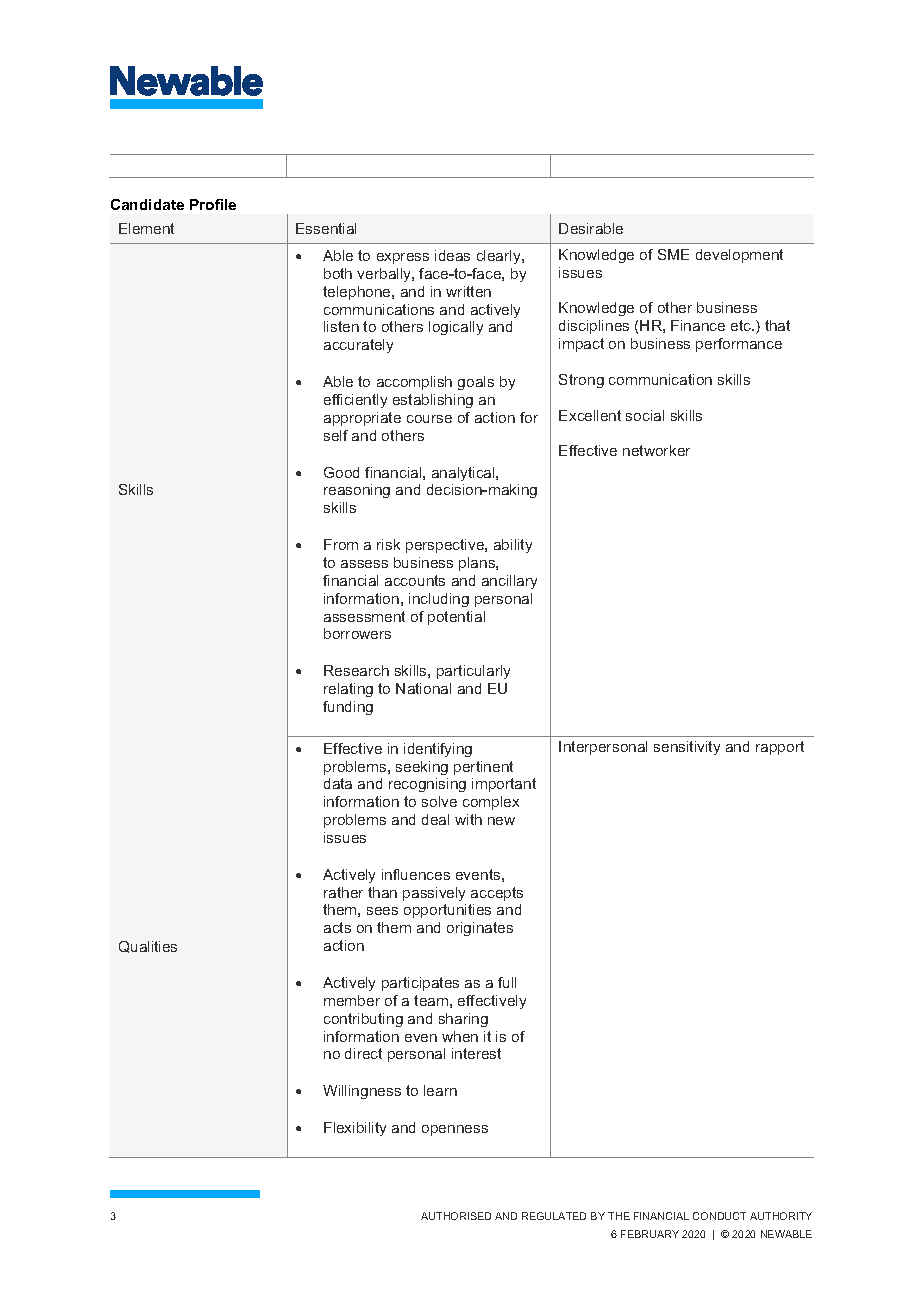  What do you see at coordinates (341, 544) in the screenshot?
I see `From` at bounding box center [341, 544].
